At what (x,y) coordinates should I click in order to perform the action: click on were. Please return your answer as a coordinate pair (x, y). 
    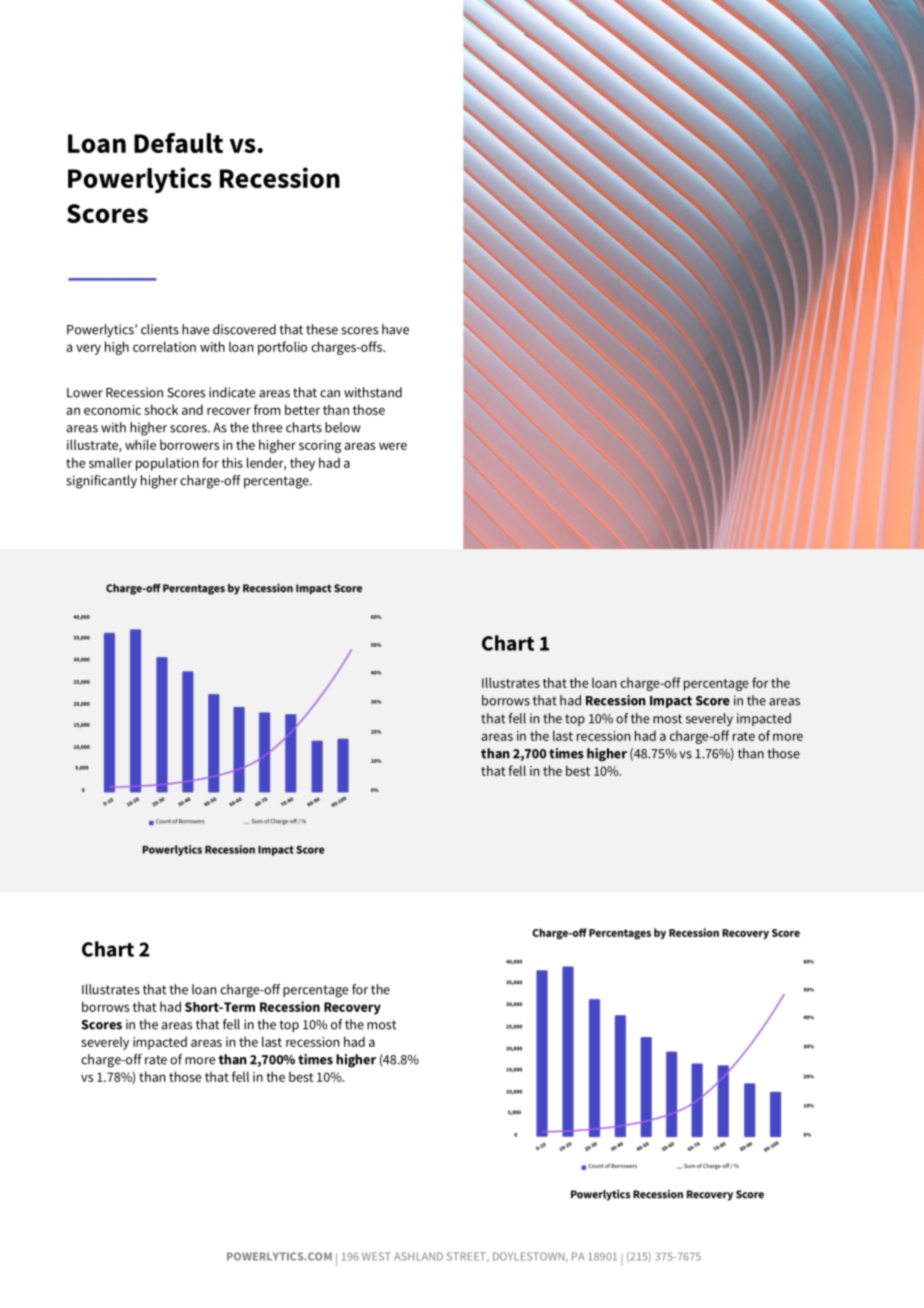
    Looking at the image, I should click on (393, 446).
